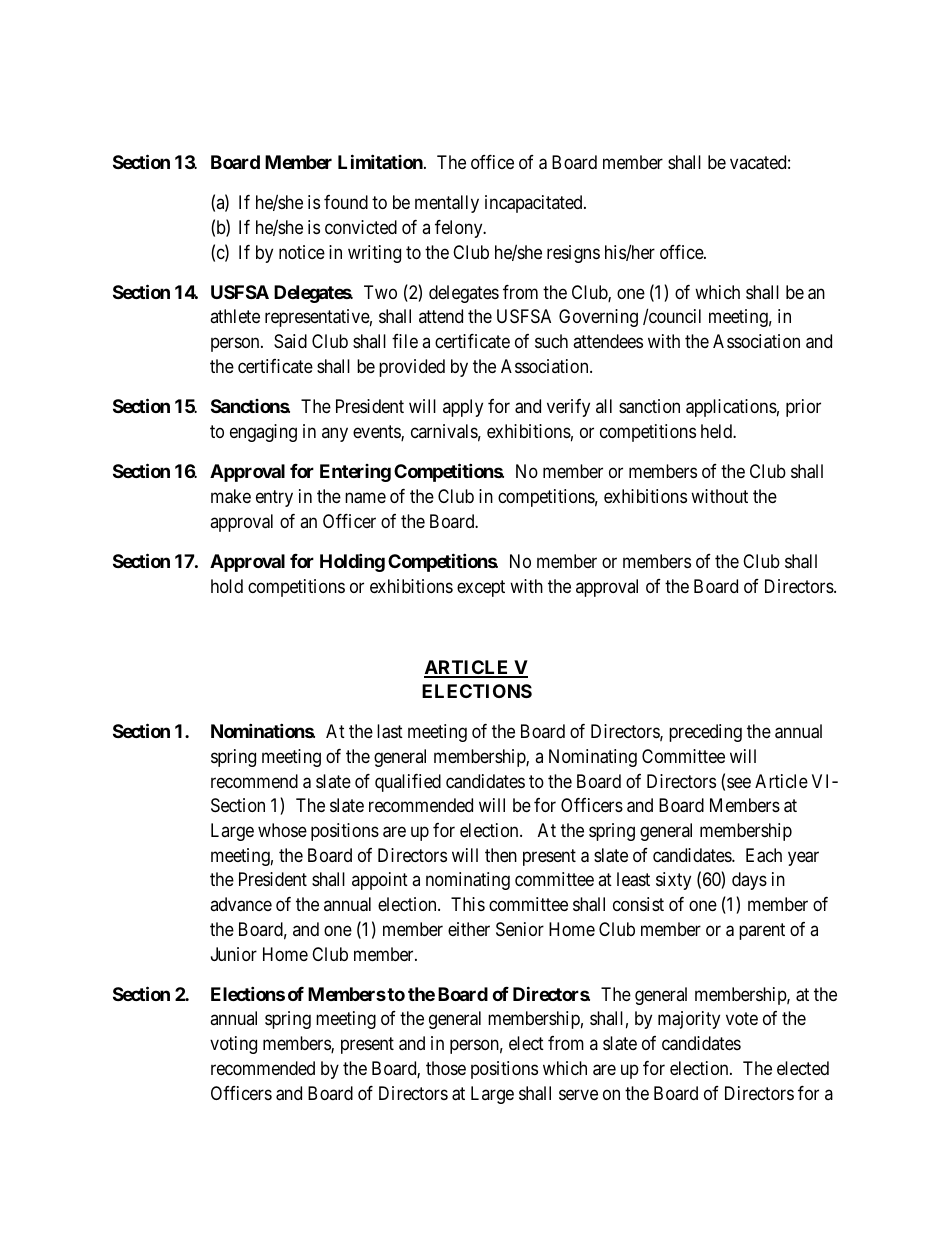 The image size is (952, 1233). I want to click on incapacitated, so click(535, 204).
